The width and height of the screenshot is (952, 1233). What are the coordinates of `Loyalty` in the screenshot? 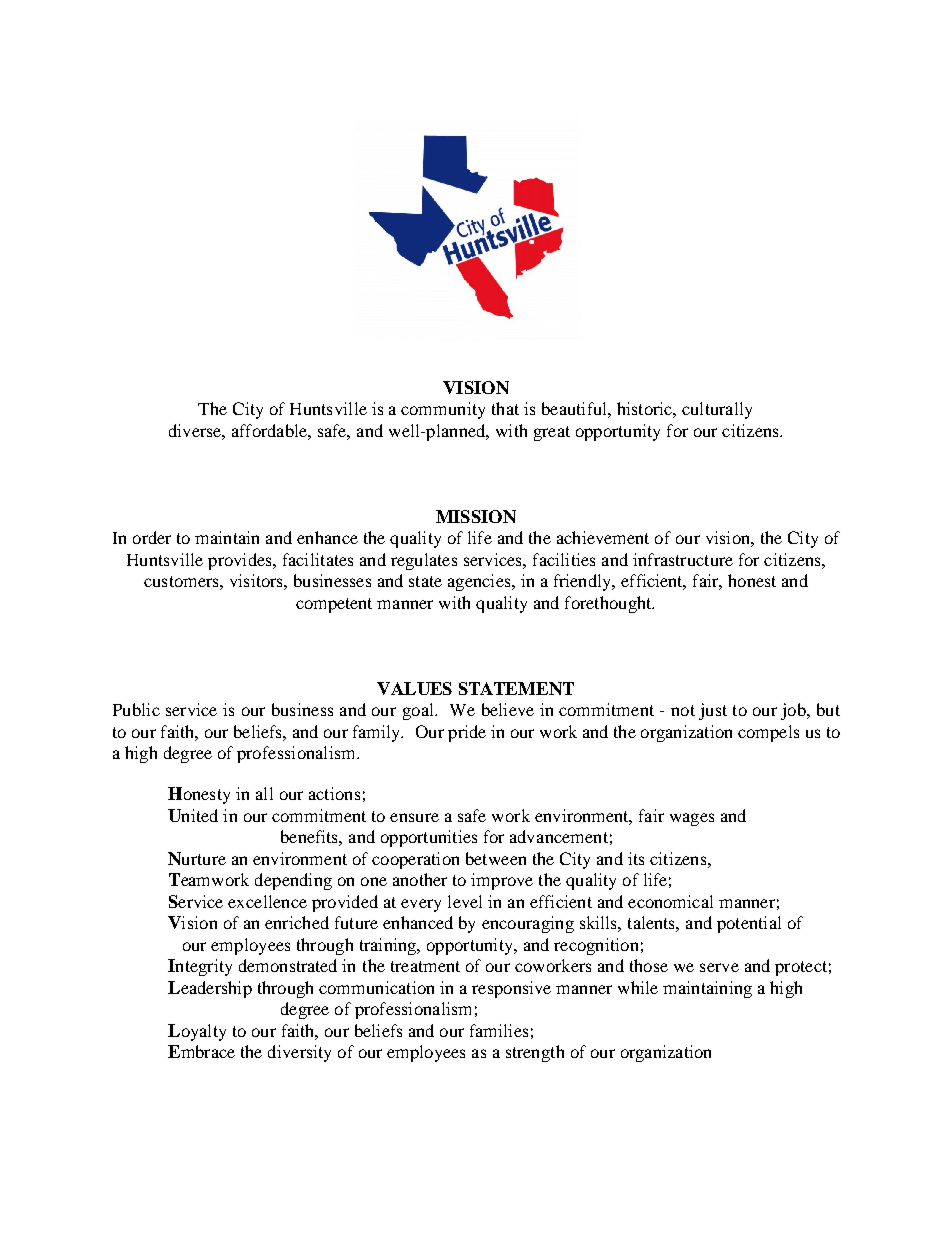 It's located at (197, 1032).
